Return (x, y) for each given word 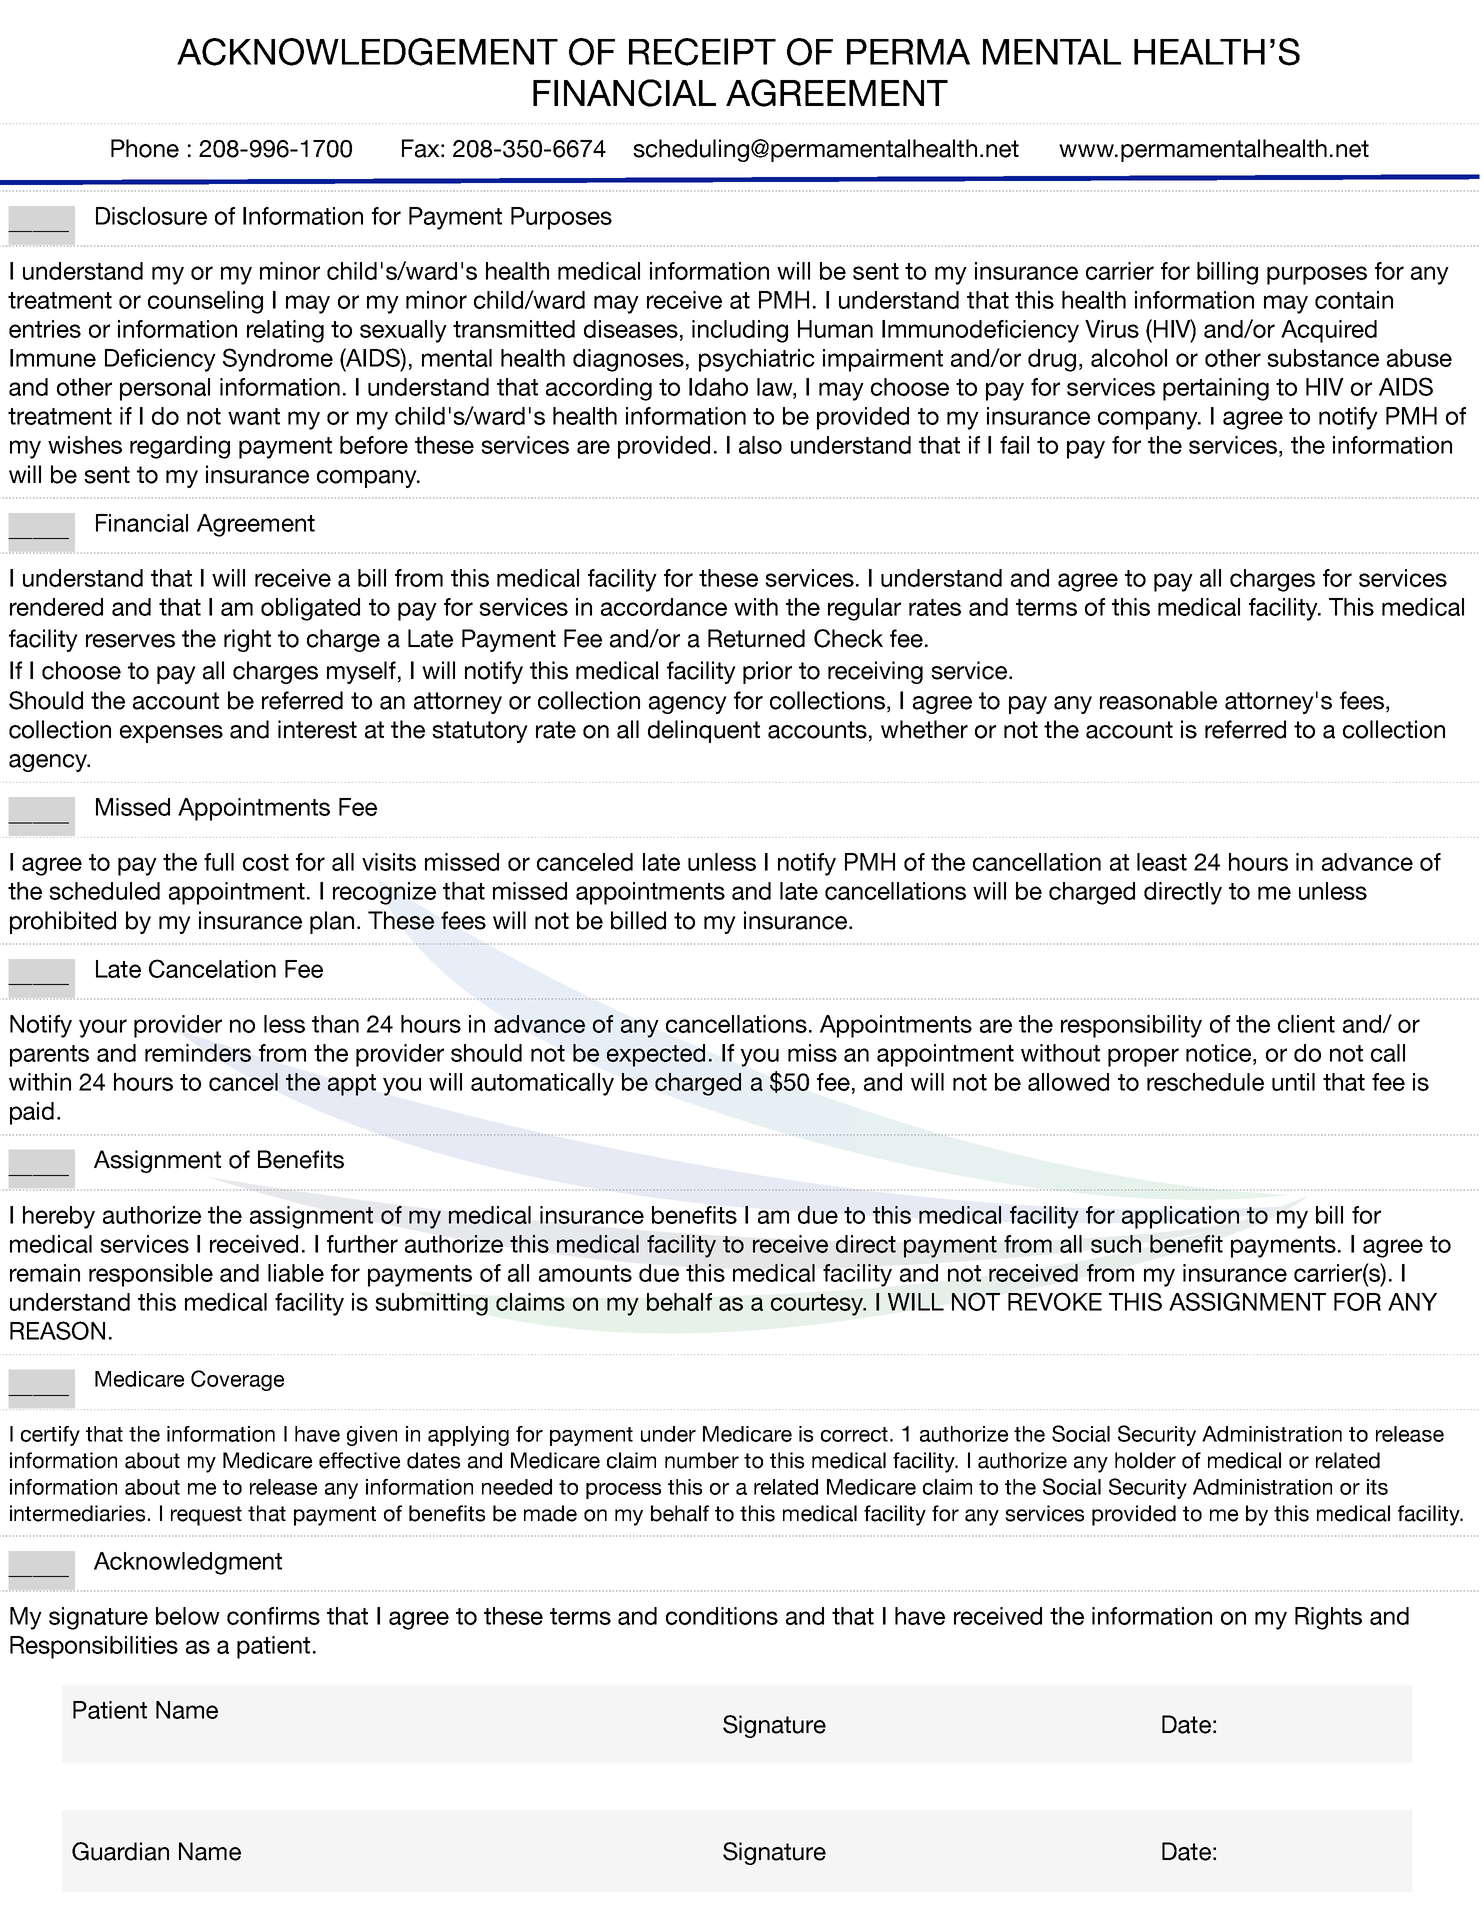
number (702, 1460)
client (1306, 1024)
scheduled (104, 891)
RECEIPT (702, 52)
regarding (180, 447)
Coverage (237, 1380)
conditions (722, 1616)
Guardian (120, 1851)
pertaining (1216, 389)
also (760, 445)
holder (1145, 1460)
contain (1354, 300)
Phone (145, 148)
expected (656, 1055)
